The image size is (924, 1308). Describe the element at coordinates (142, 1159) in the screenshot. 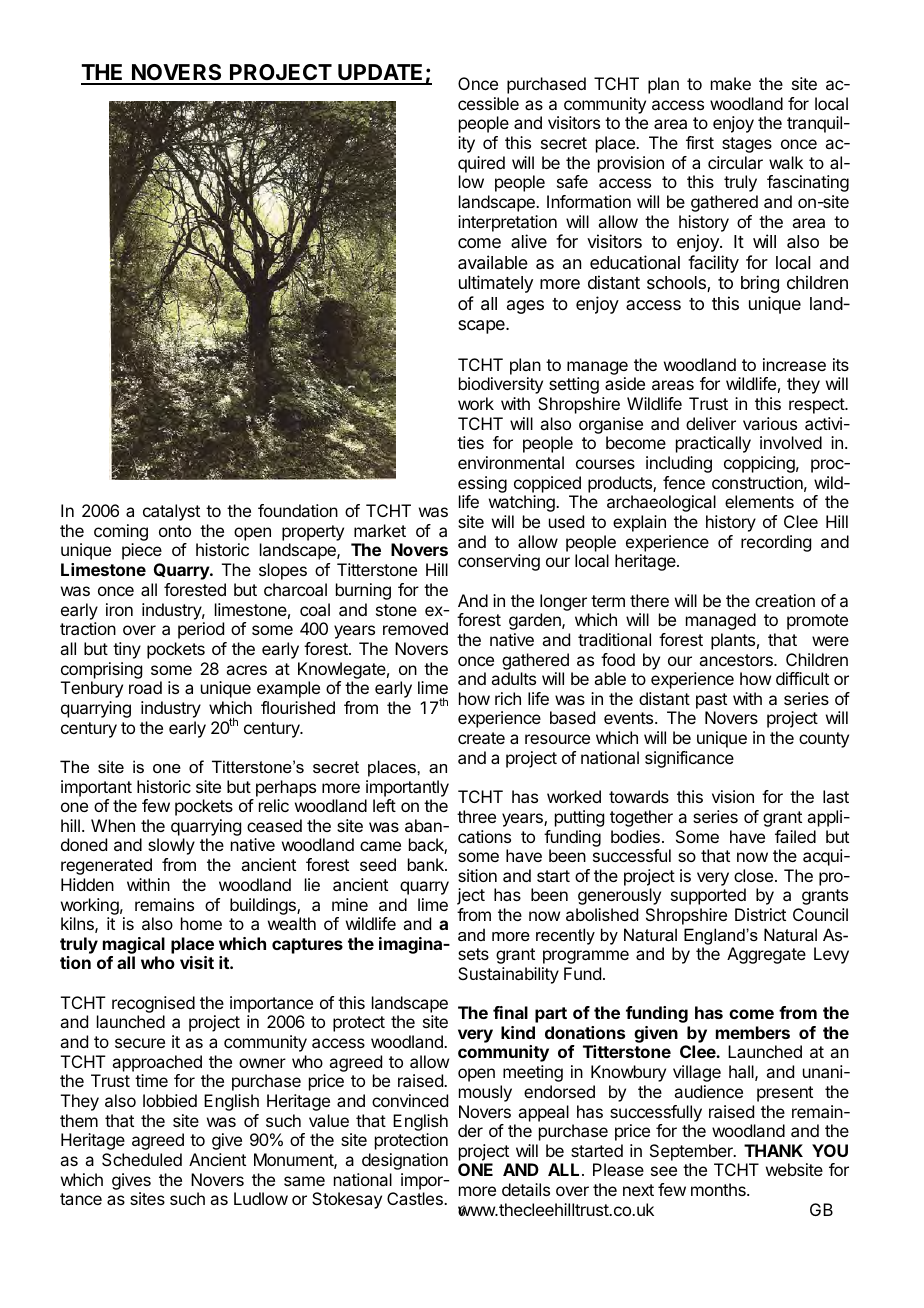

I see `Scheduled` at that location.
